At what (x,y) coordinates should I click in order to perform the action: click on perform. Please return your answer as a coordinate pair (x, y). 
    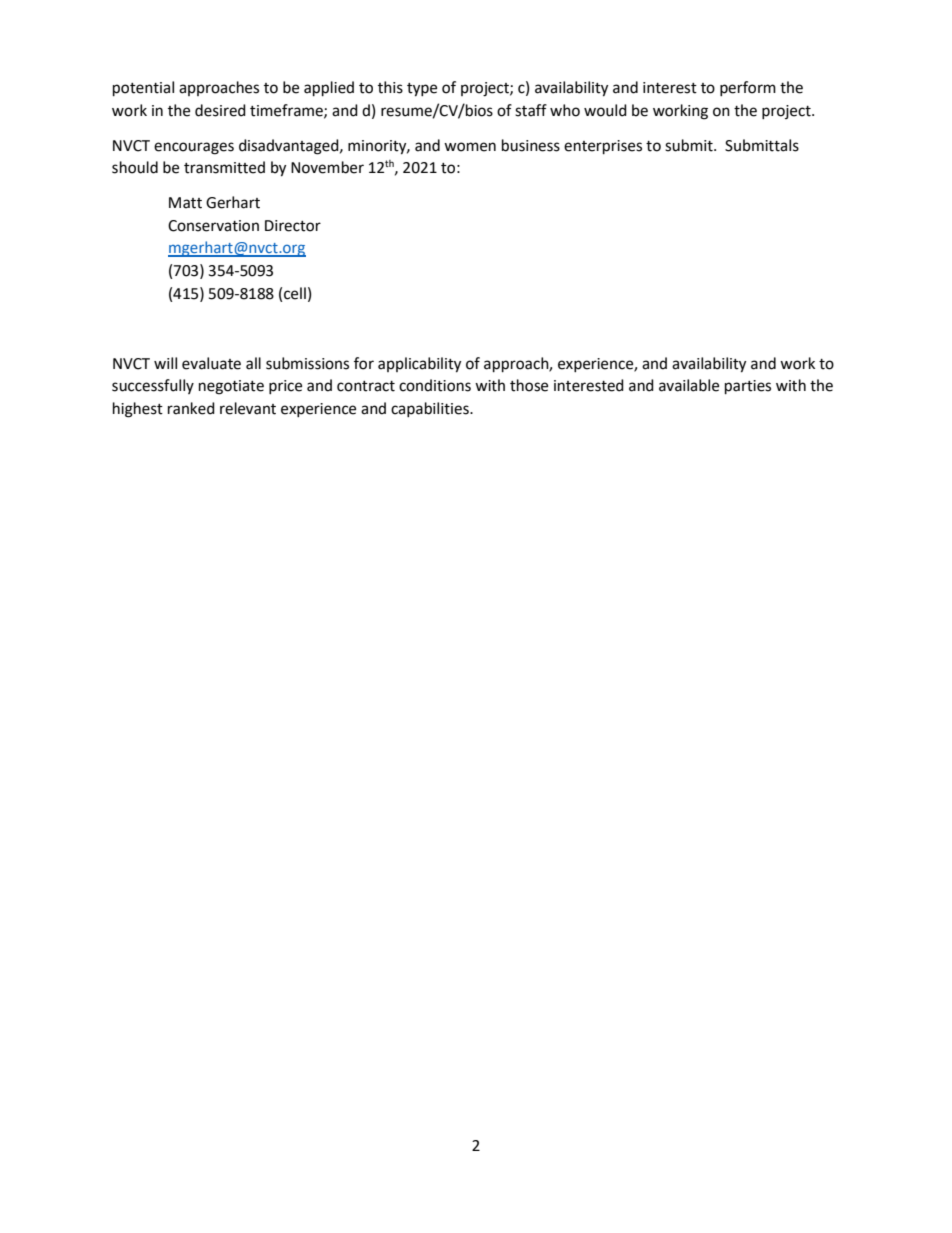
    Looking at the image, I should click on (748, 88).
